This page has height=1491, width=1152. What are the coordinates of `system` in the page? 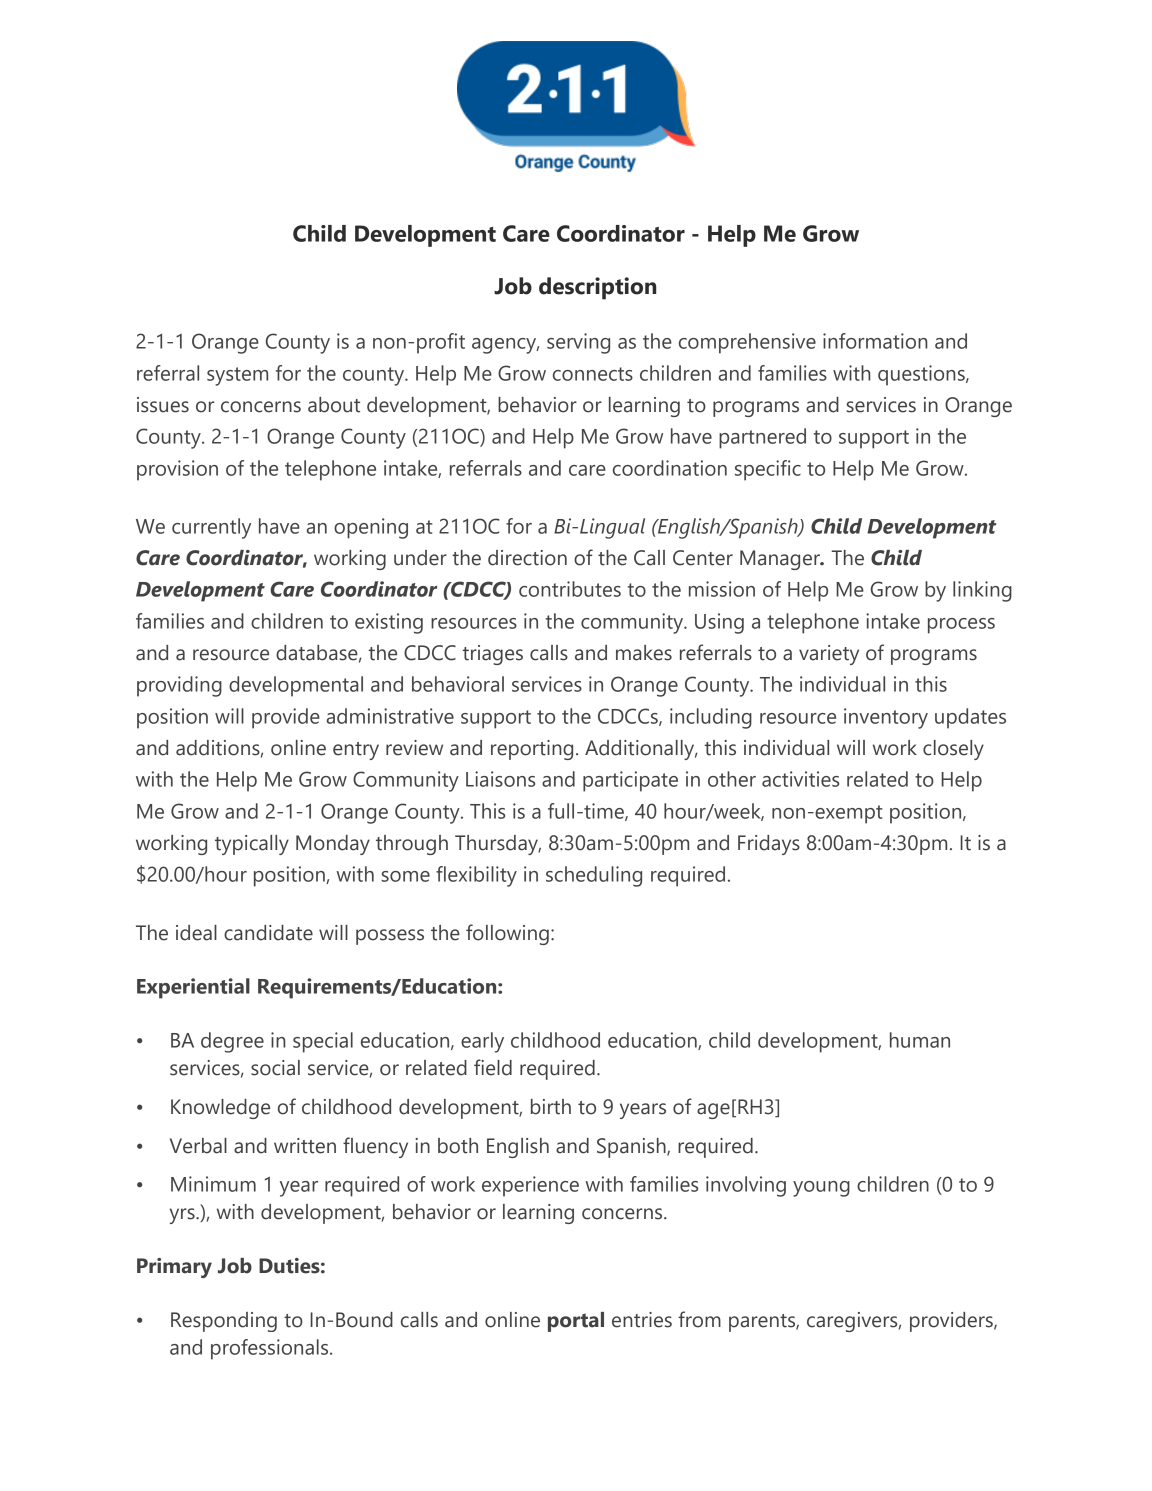 It's located at (237, 376).
